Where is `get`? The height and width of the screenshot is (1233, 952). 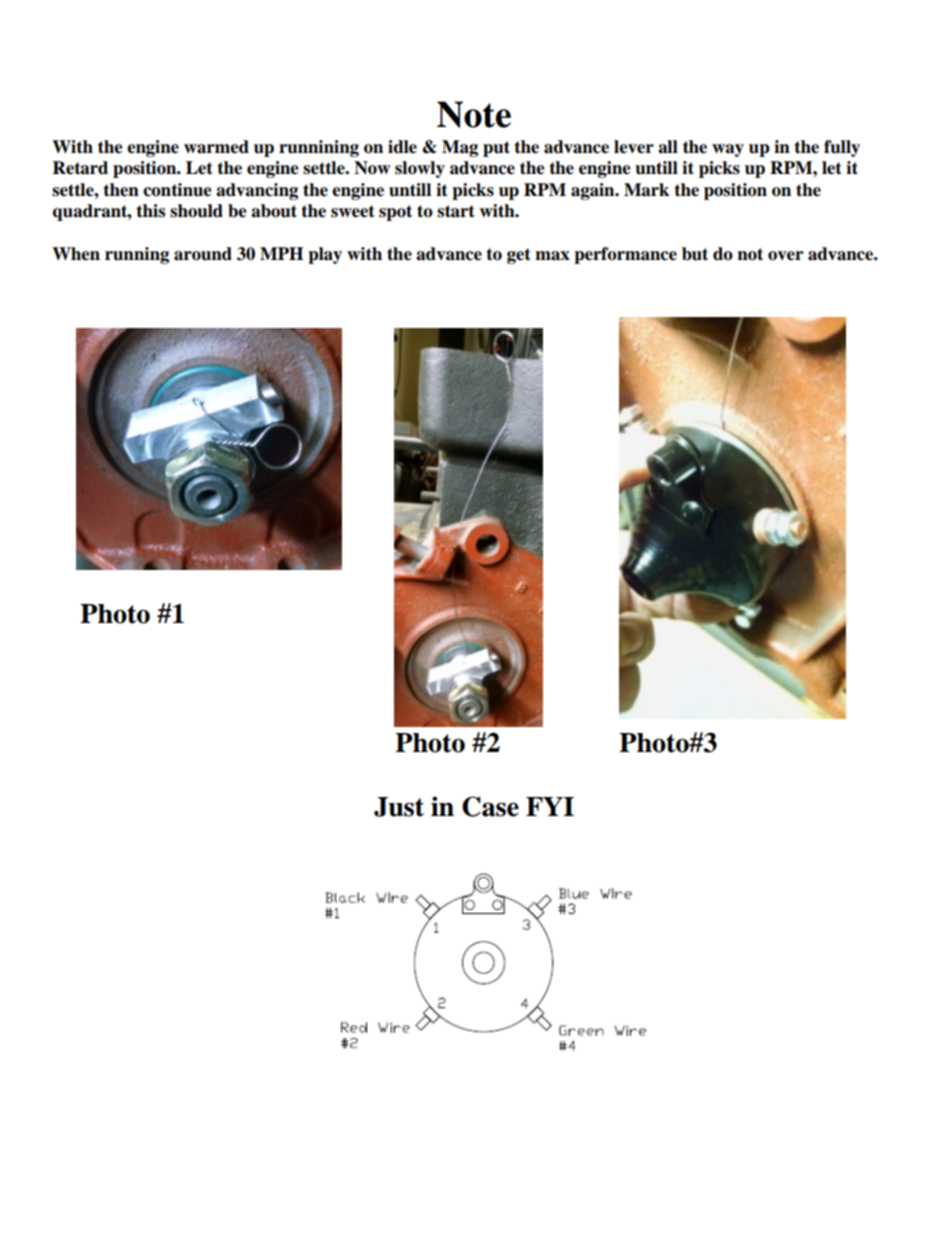
get is located at coordinates (519, 256).
